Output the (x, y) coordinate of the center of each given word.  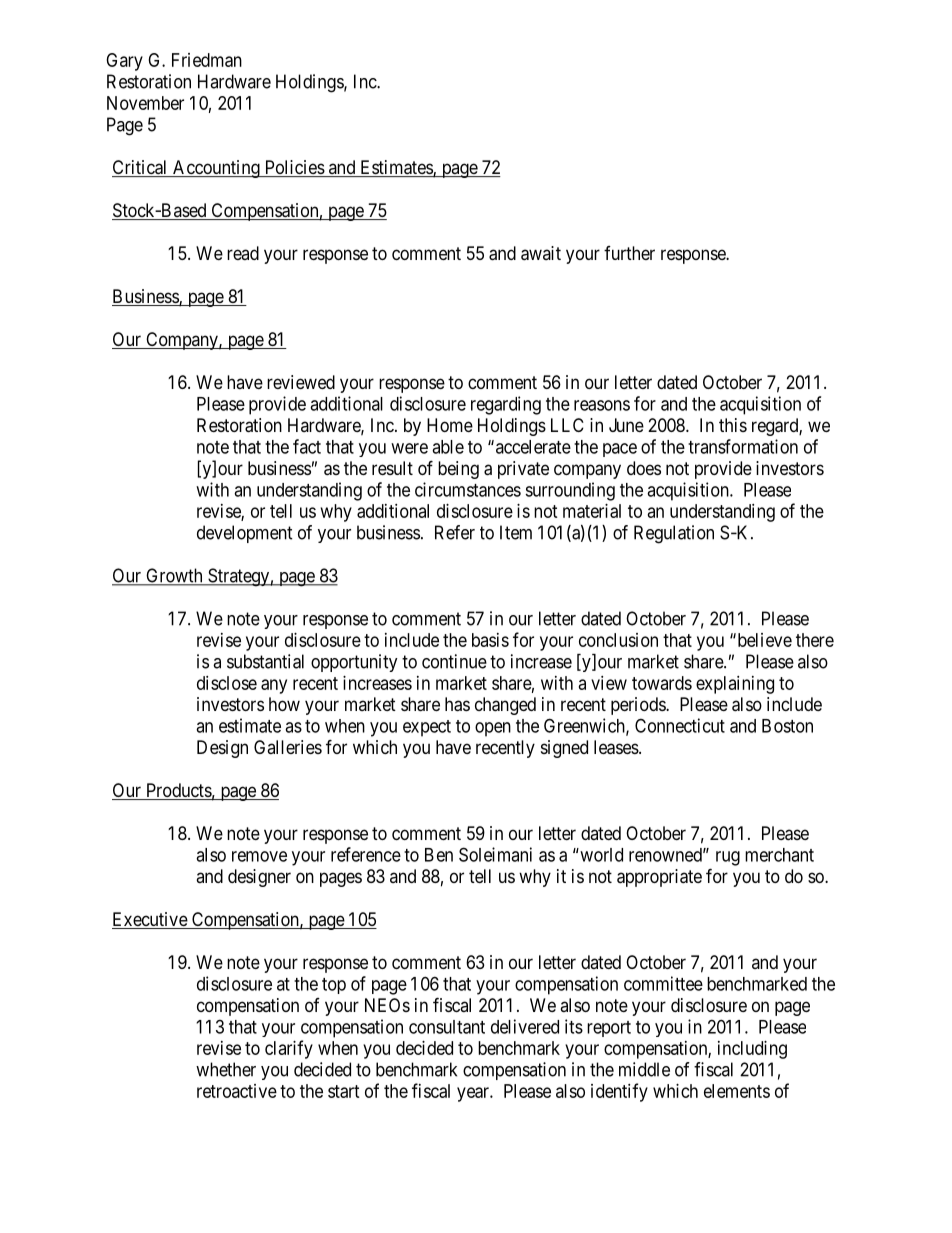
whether (226, 1069)
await (541, 253)
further (629, 253)
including (752, 1050)
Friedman (207, 60)
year (474, 1094)
